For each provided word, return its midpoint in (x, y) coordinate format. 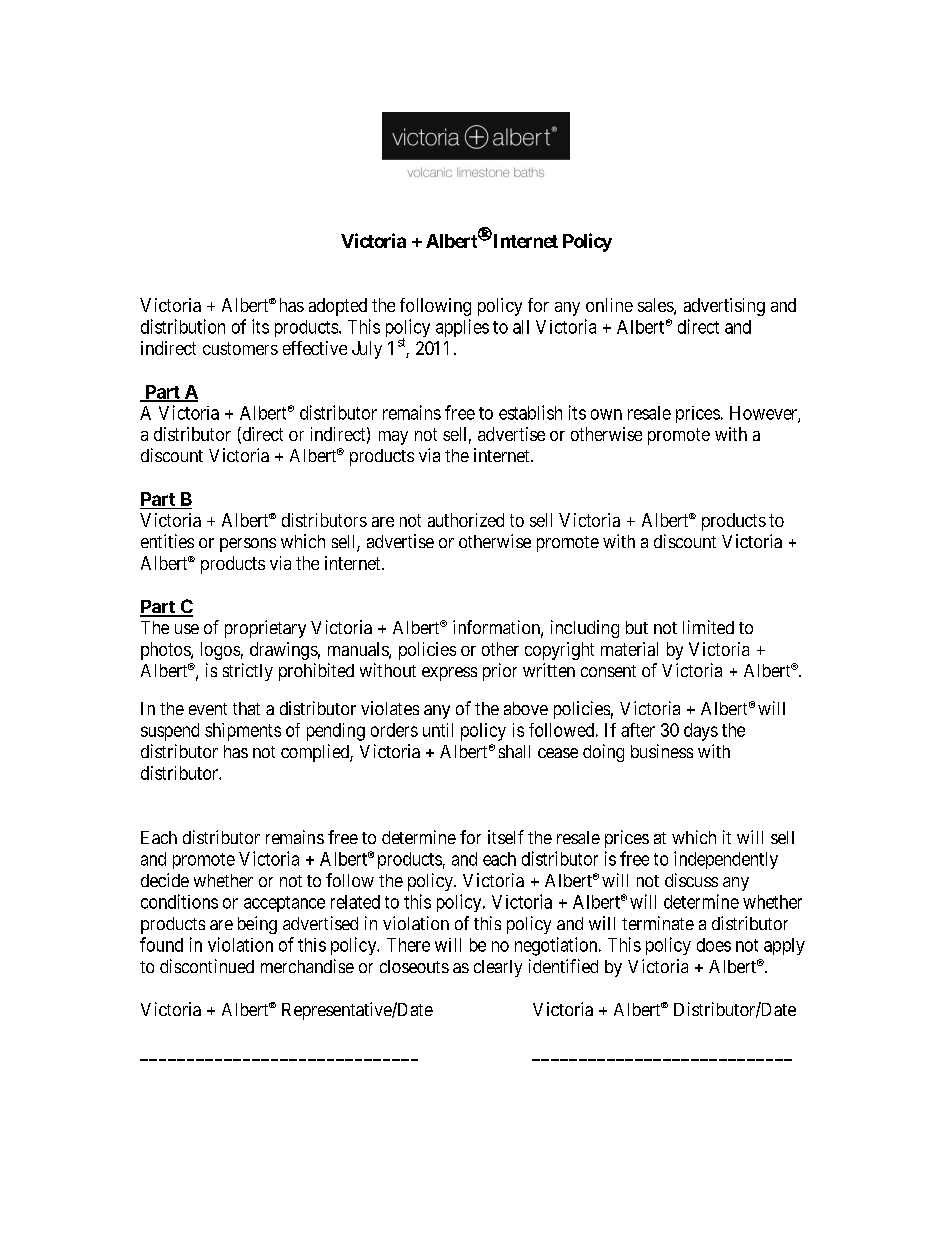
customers (240, 348)
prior (500, 672)
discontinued (207, 966)
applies (462, 328)
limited (708, 627)
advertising (724, 307)
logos (220, 651)
